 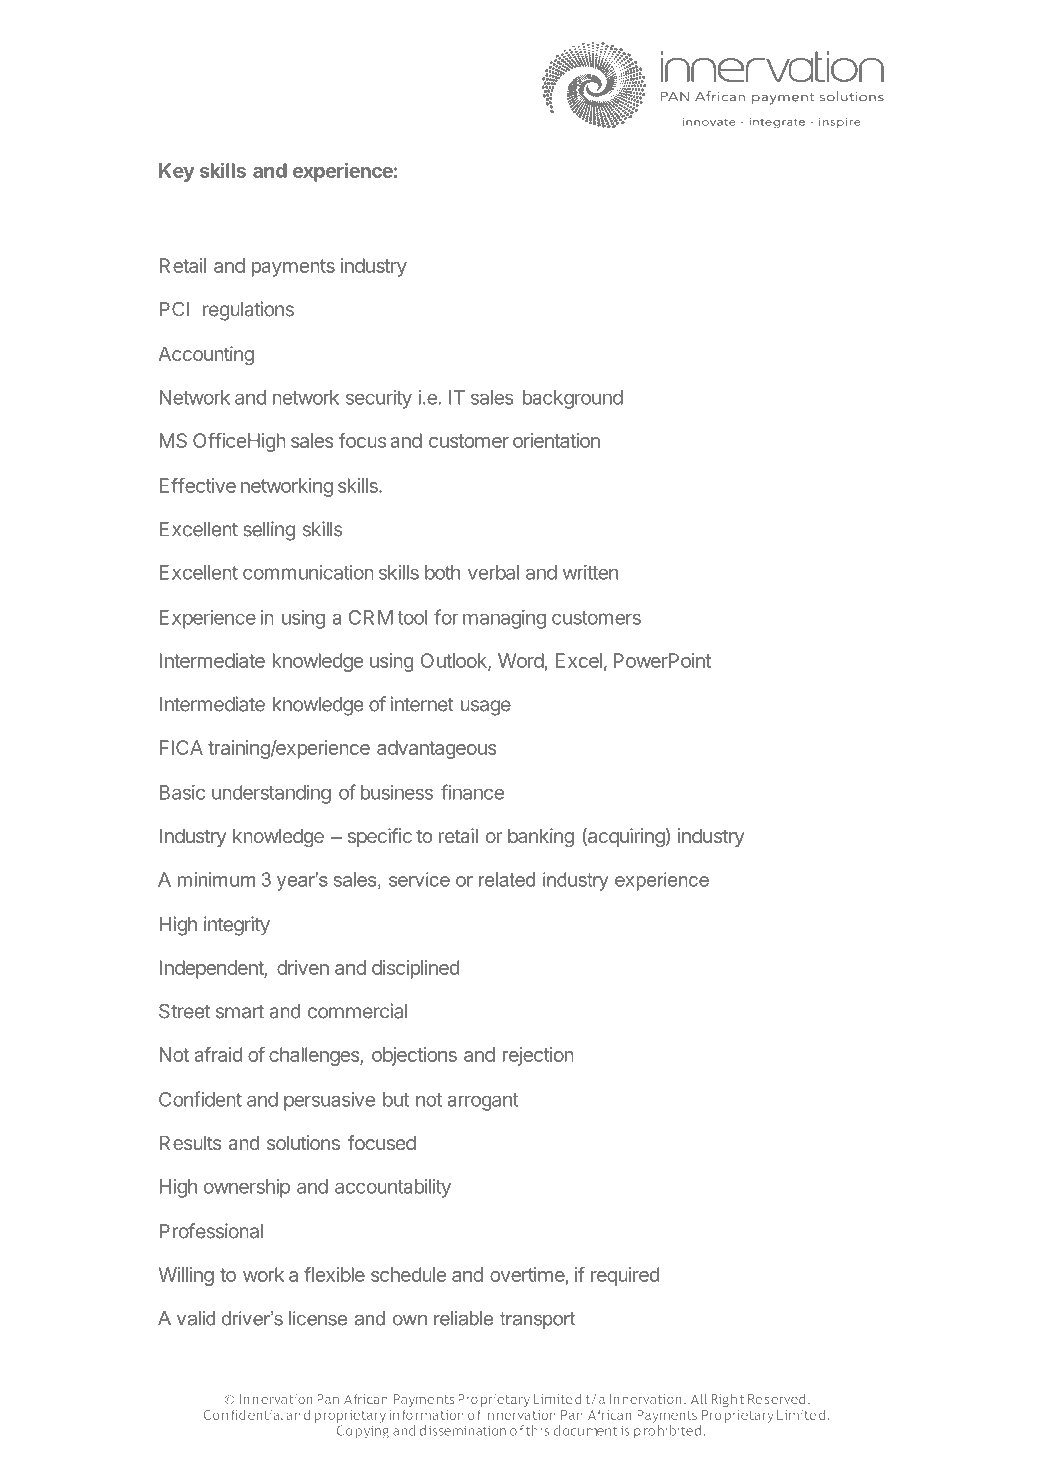 I want to click on written, so click(x=590, y=572).
